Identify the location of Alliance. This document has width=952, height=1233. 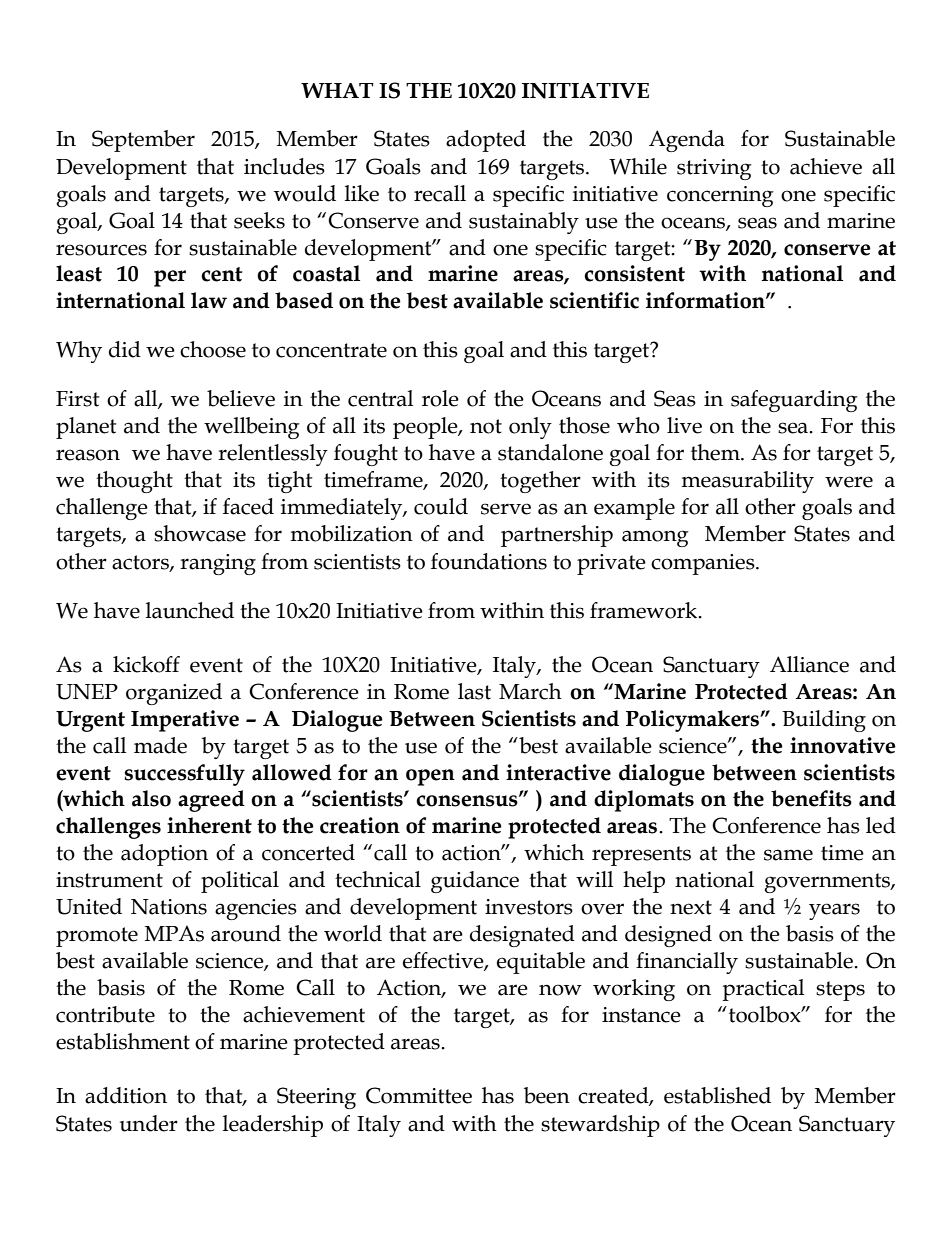
(809, 664).
